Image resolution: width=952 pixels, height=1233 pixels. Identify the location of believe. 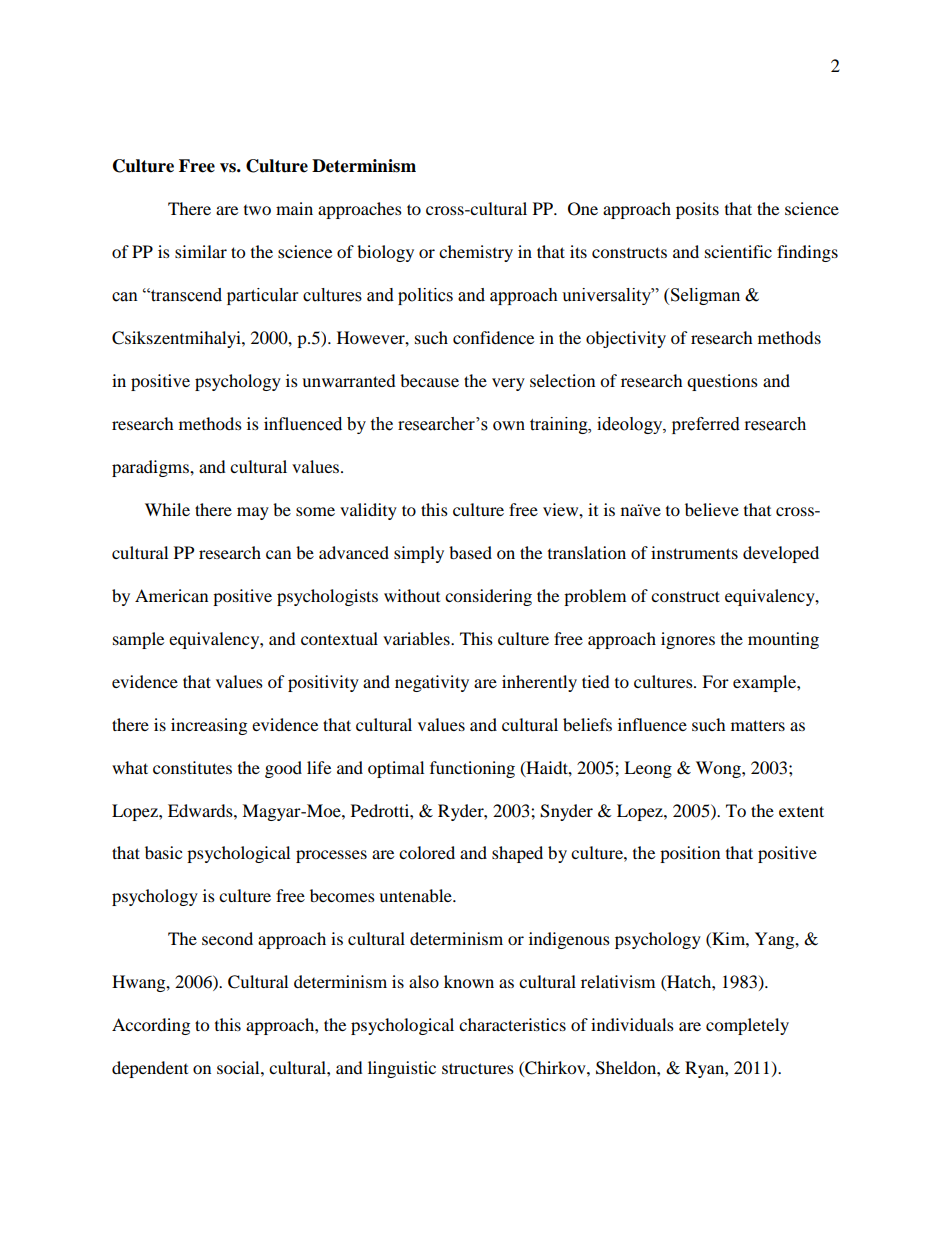
(712, 509).
